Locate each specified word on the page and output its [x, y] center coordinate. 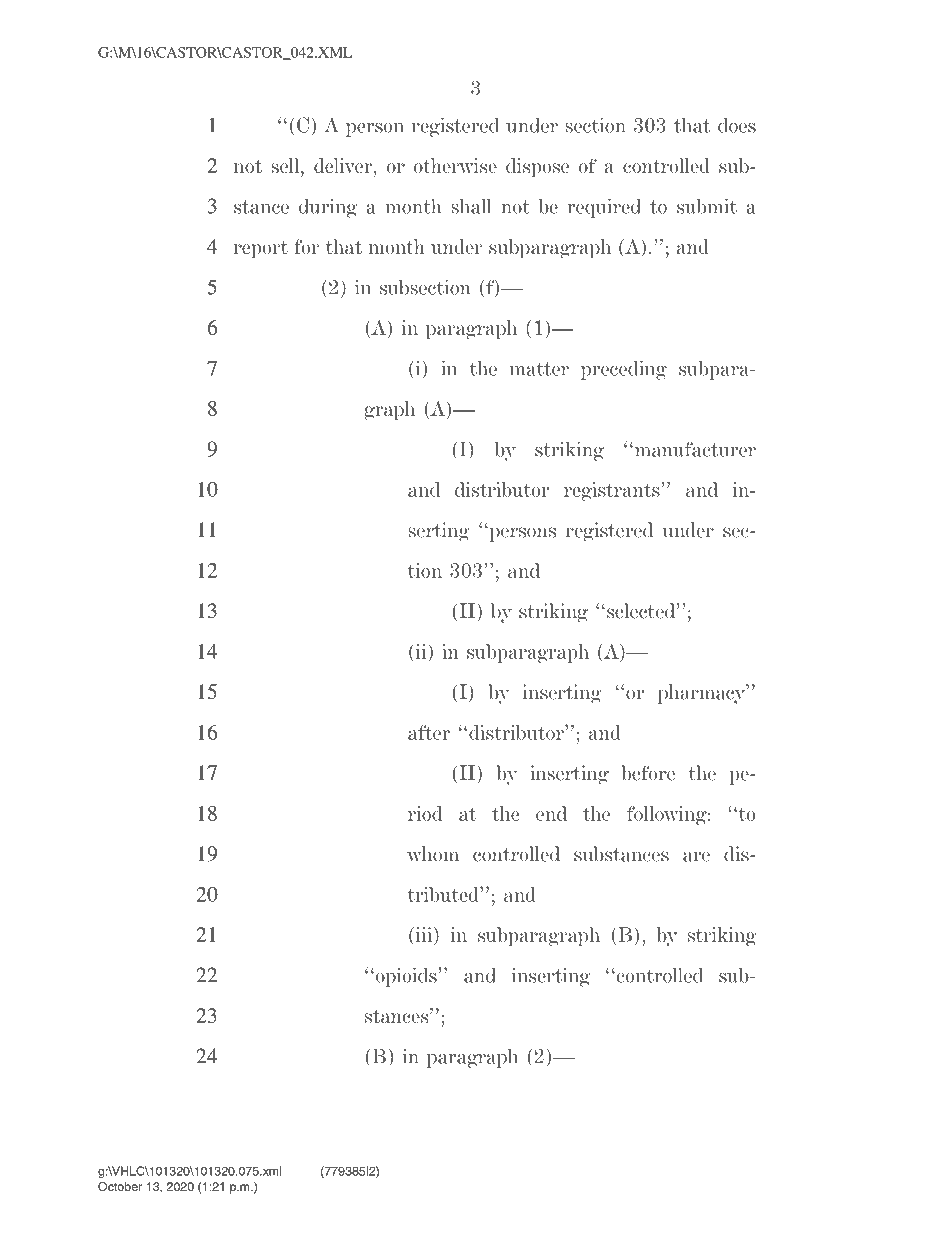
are [696, 856]
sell [287, 165]
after [429, 732]
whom [433, 854]
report [261, 249]
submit [707, 206]
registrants [612, 491]
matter [539, 369]
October [120, 1186]
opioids [406, 977]
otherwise [455, 165]
